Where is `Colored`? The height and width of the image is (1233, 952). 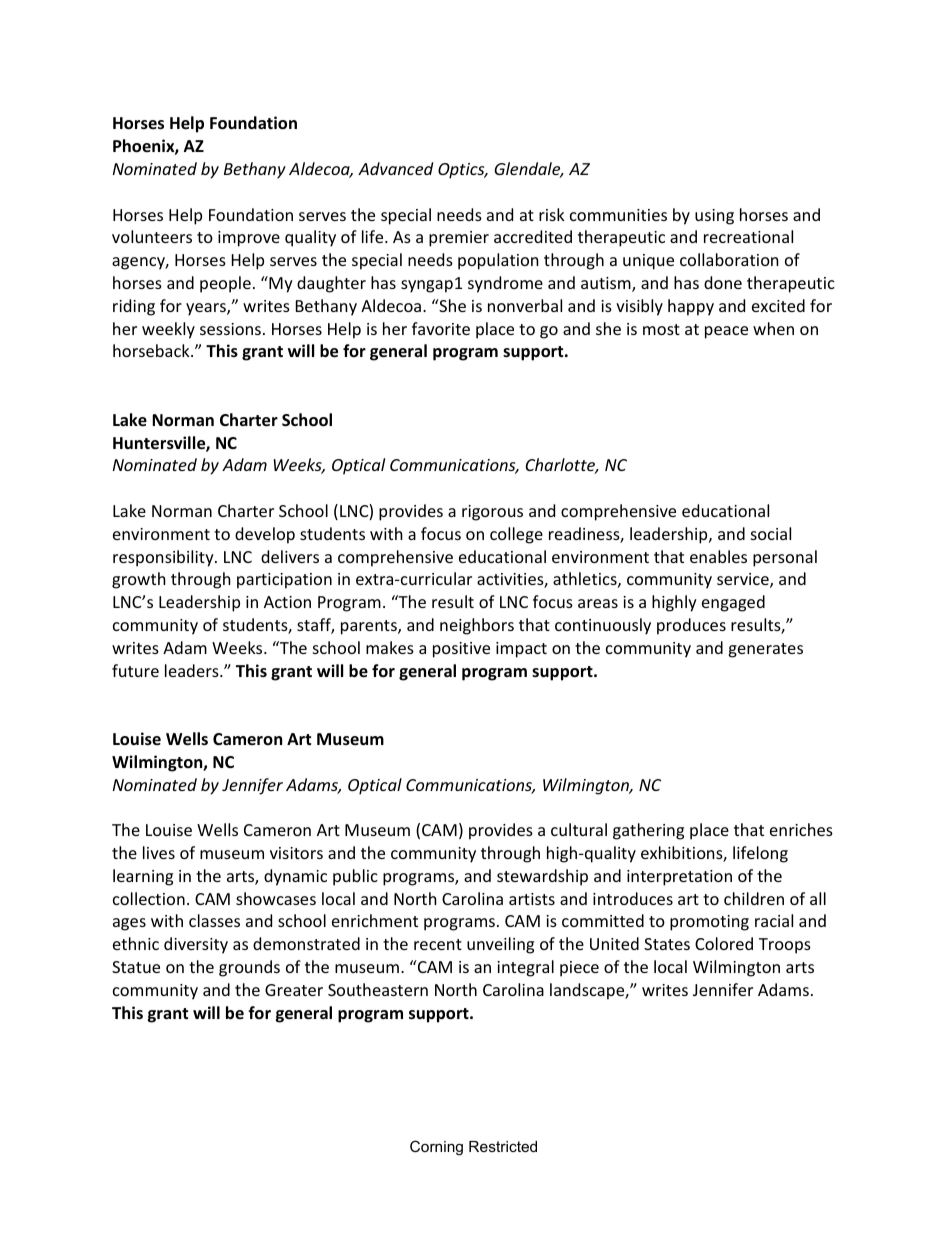 Colored is located at coordinates (724, 943).
